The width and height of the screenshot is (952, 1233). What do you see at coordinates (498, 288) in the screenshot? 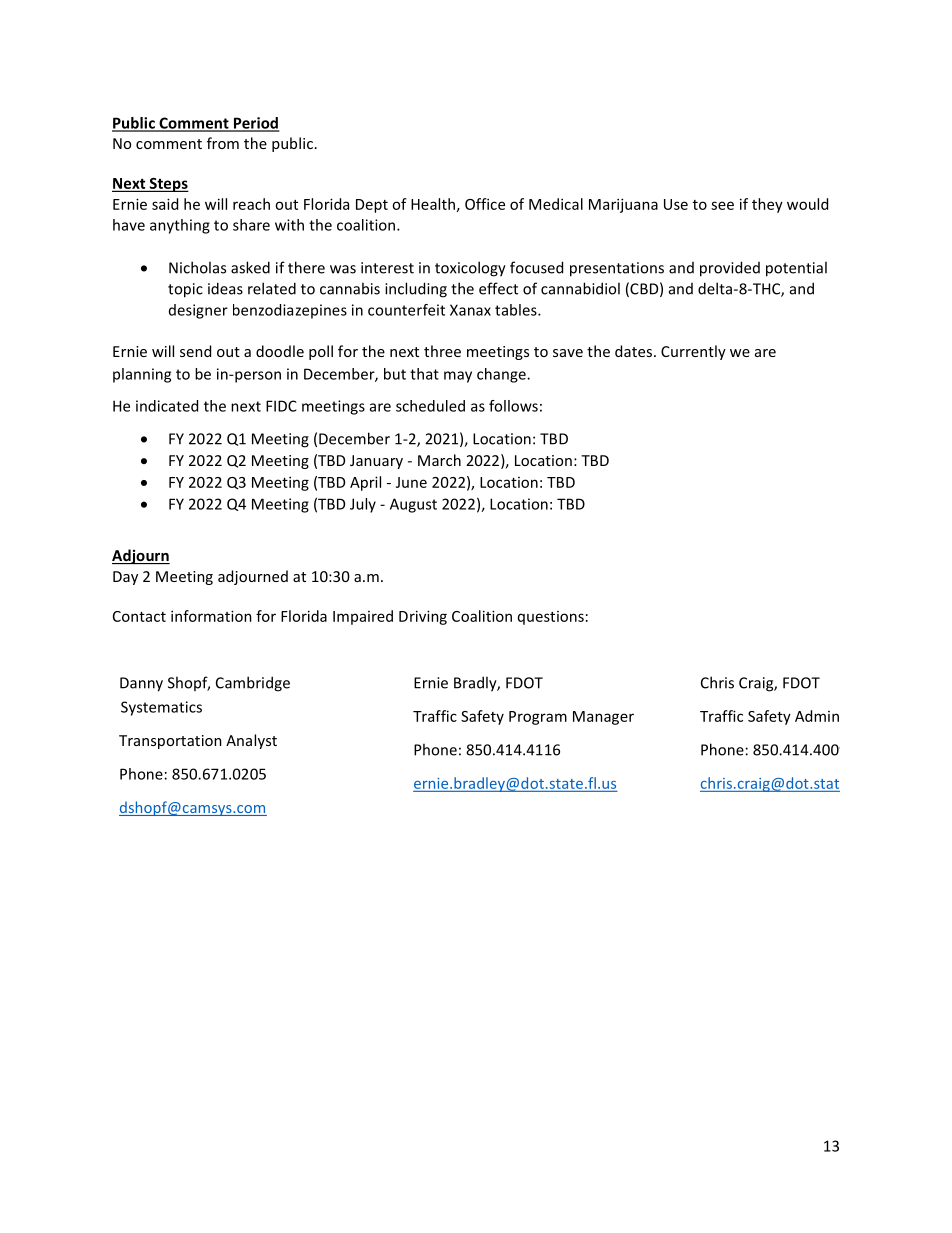
I see `effect` at bounding box center [498, 288].
